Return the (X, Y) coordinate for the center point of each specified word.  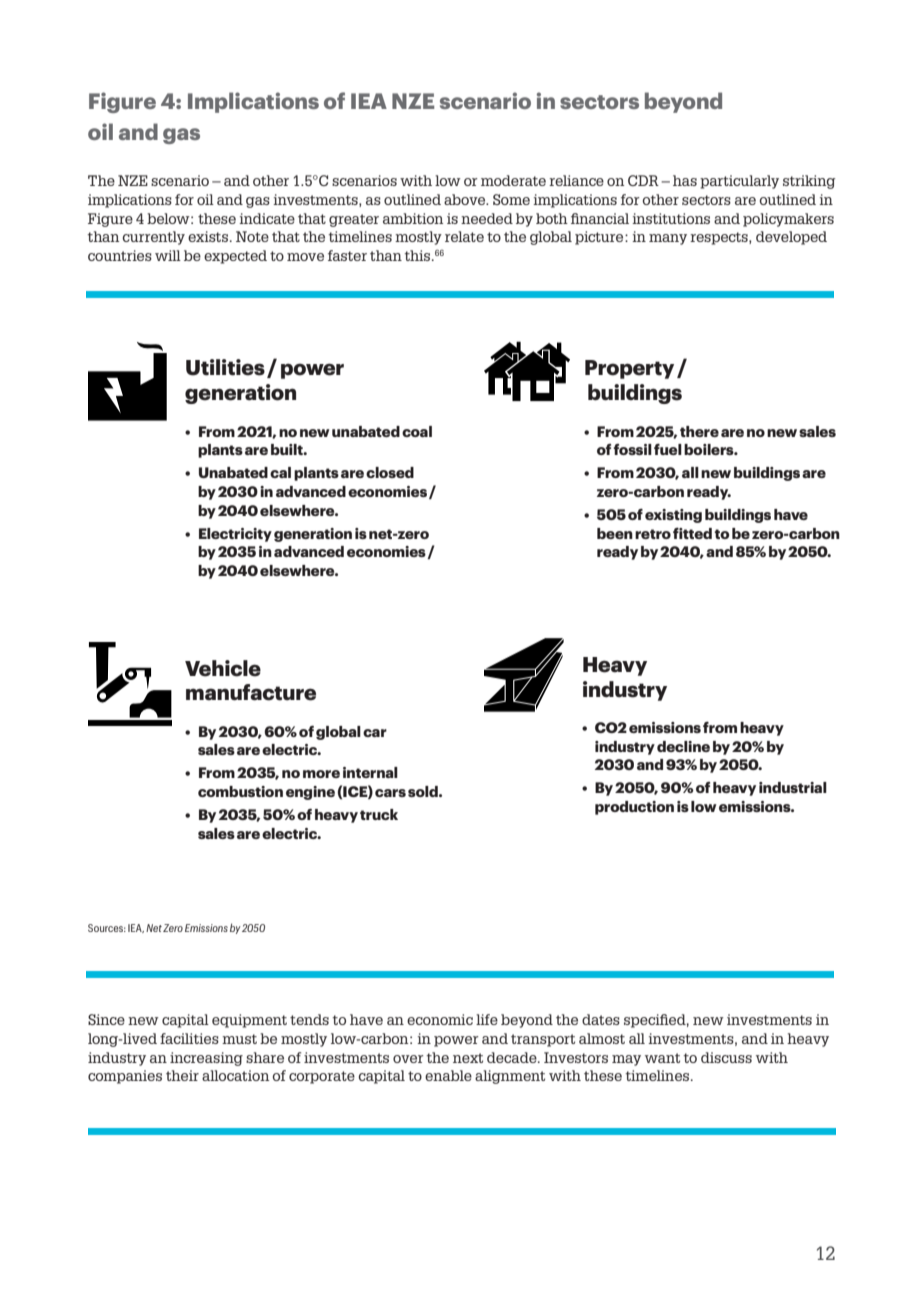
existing (673, 516)
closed (390, 472)
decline (683, 746)
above (466, 199)
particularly (739, 182)
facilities (189, 1038)
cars (390, 793)
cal (280, 472)
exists (208, 236)
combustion (240, 791)
